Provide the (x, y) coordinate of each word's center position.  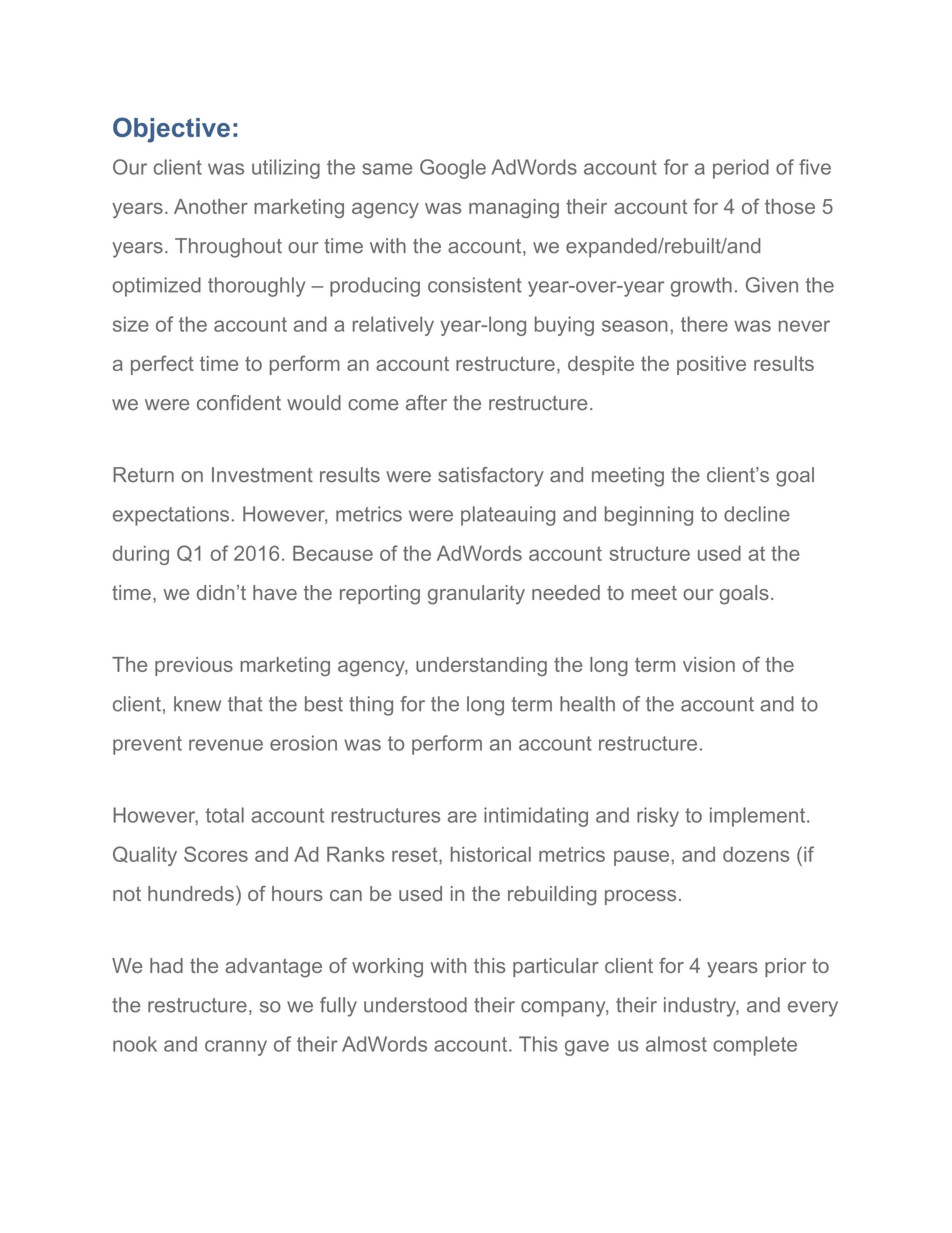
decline (757, 514)
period (741, 169)
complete (755, 1046)
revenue (226, 745)
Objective (171, 130)
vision (709, 664)
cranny (236, 1048)
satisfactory (491, 477)
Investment (262, 475)
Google (453, 169)
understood (415, 1005)
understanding (481, 666)
